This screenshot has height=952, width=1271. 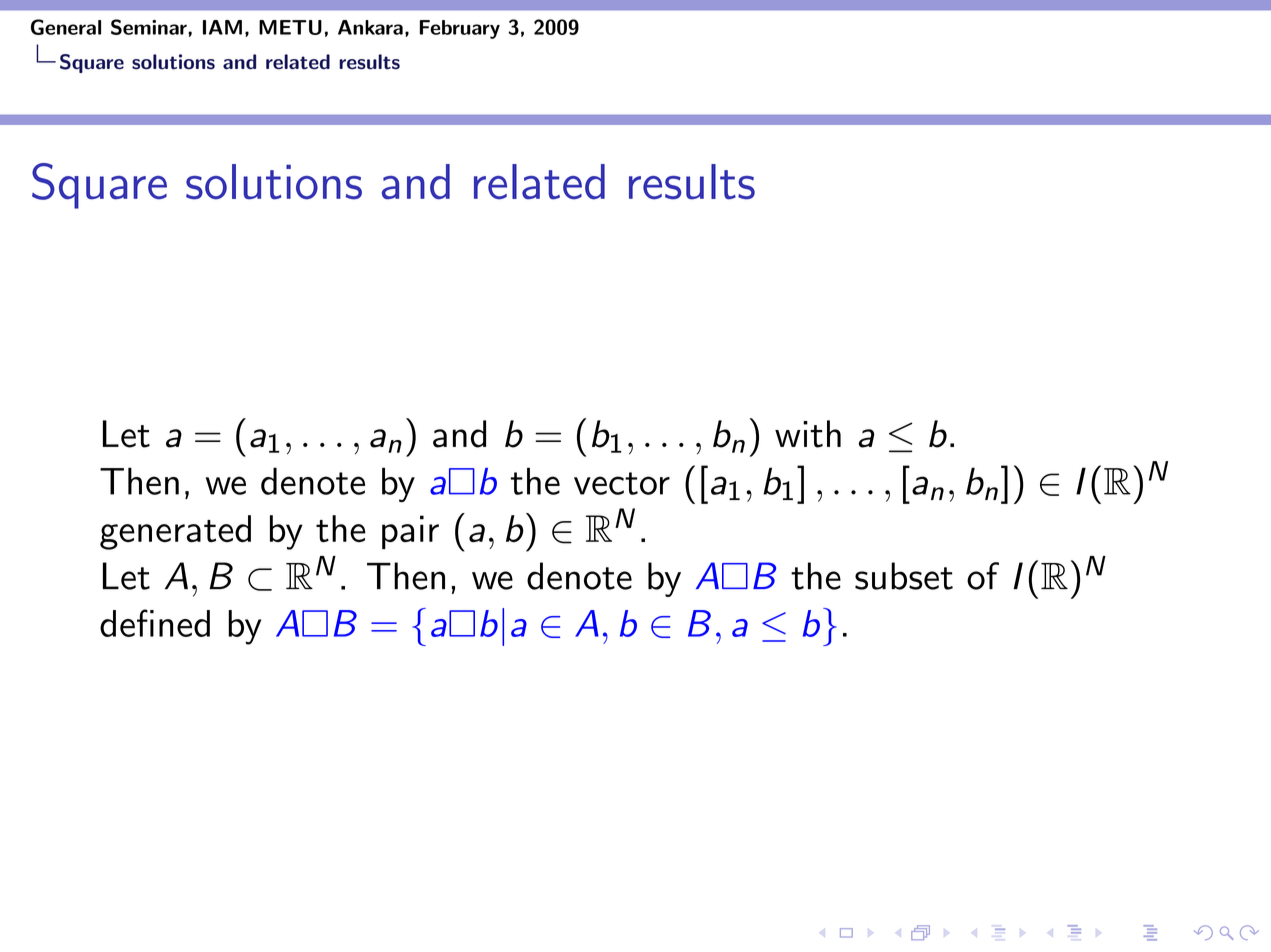 What do you see at coordinates (175, 532) in the screenshot?
I see `generated` at bounding box center [175, 532].
